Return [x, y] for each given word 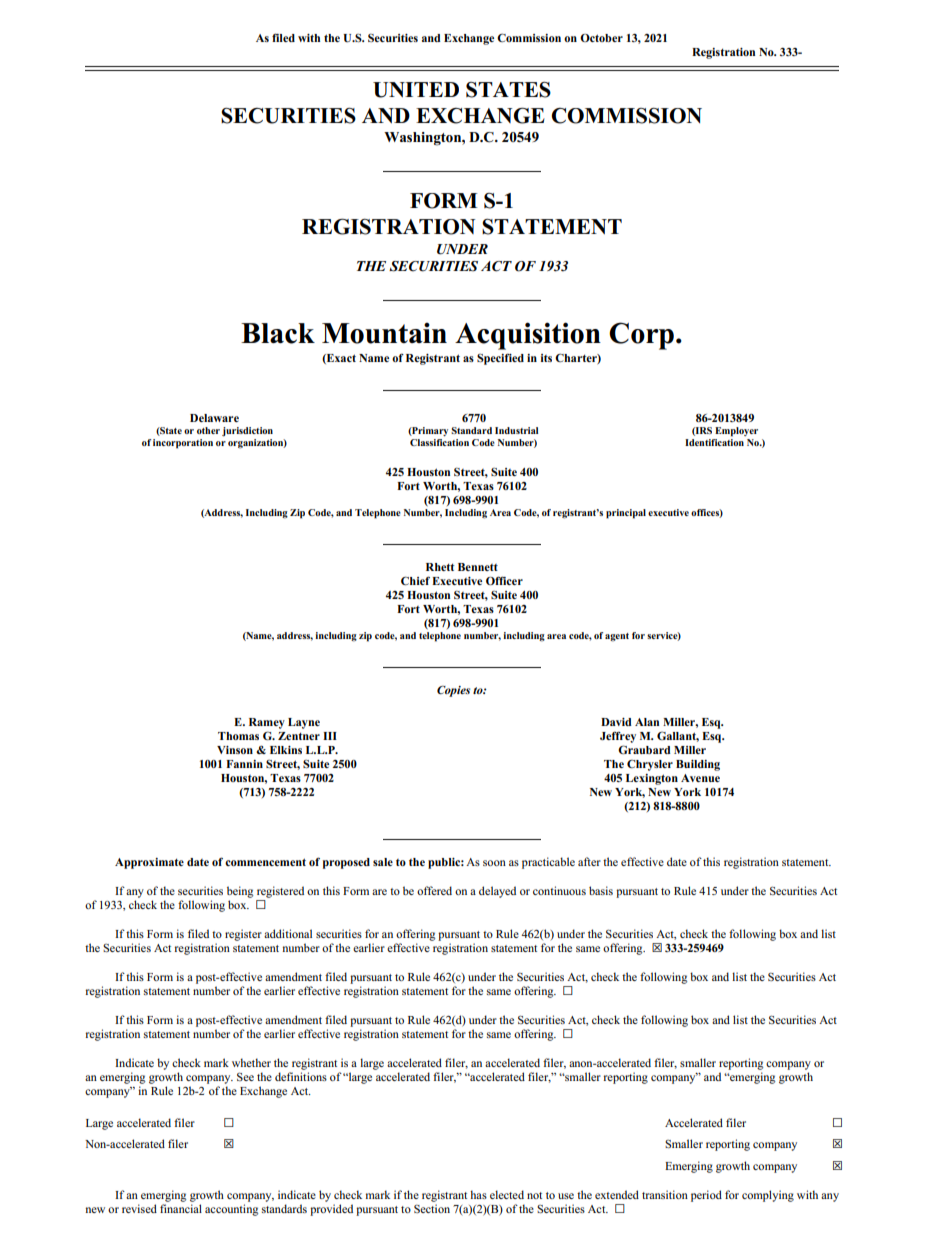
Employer [736, 432]
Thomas [238, 736]
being [240, 892]
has [478, 1194]
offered [434, 890]
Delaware [214, 418]
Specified [500, 359]
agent [617, 637]
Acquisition [528, 336]
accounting [231, 1210]
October [601, 38]
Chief [415, 580]
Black [278, 333]
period [706, 1196]
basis [601, 890]
